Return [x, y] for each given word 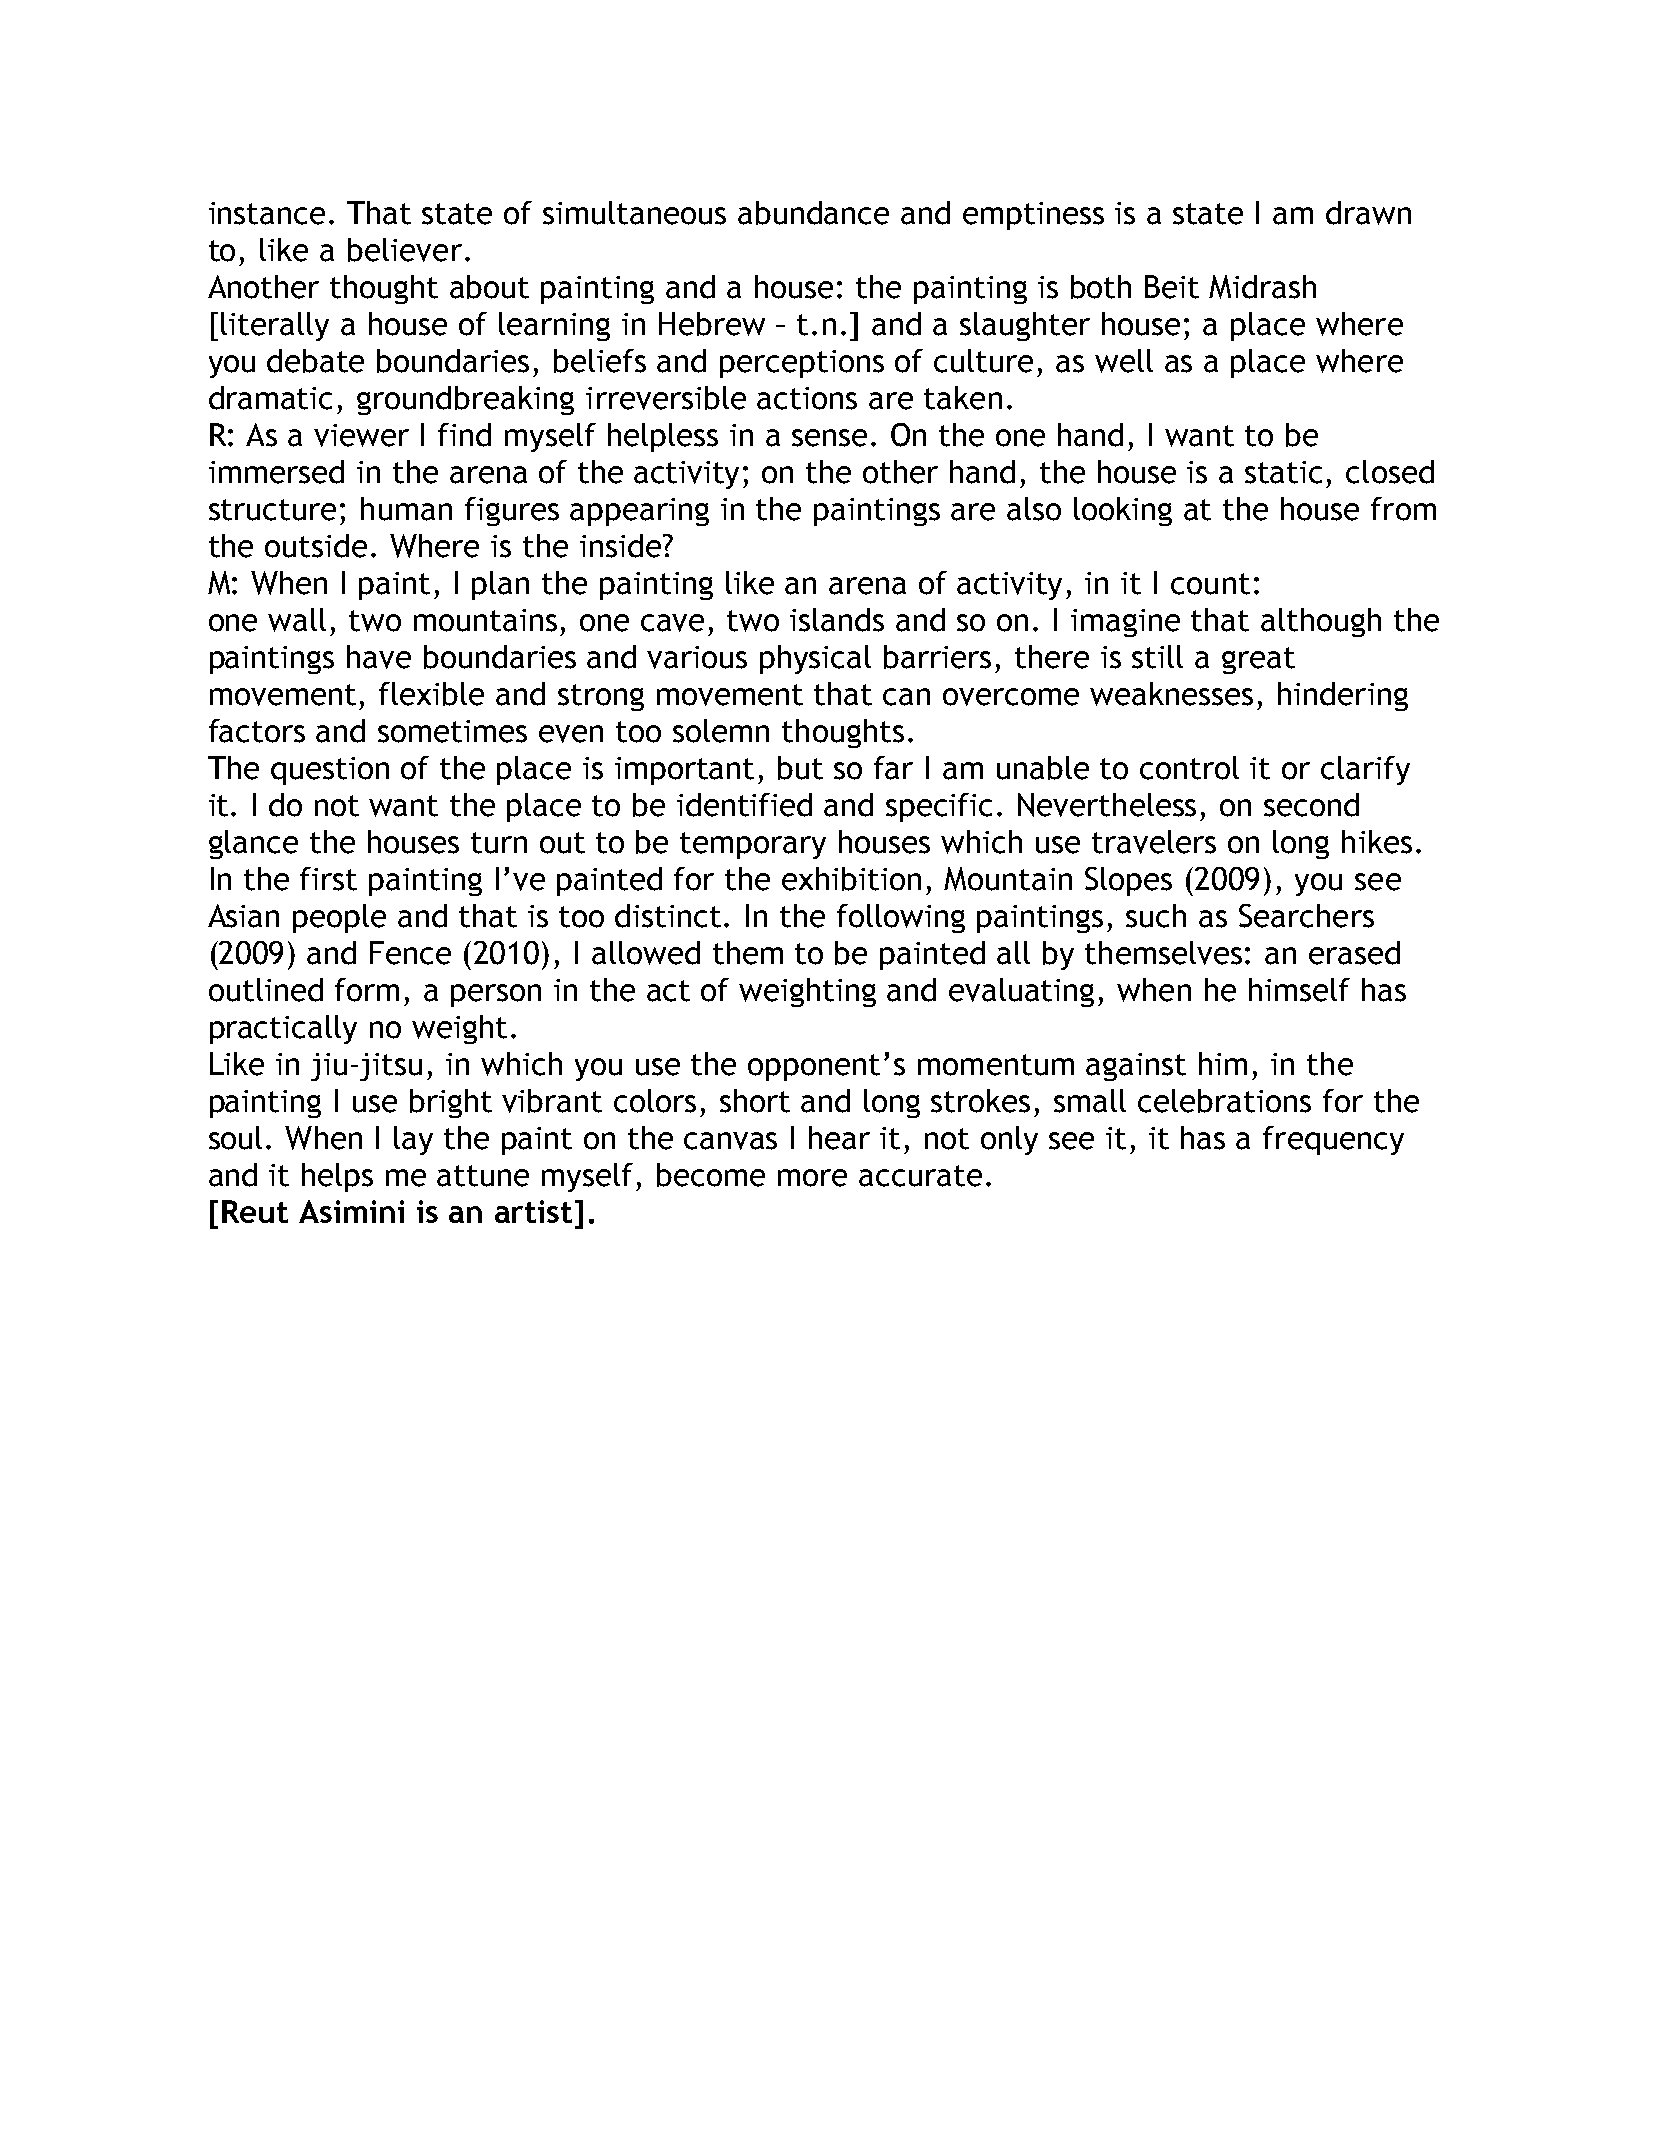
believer [405, 250]
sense [829, 438]
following [901, 918]
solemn [721, 731]
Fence [410, 953]
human [406, 509]
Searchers [1306, 916]
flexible [431, 694]
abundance [813, 213]
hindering [1343, 696]
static [1283, 472]
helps [337, 1177]
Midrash [1262, 287]
